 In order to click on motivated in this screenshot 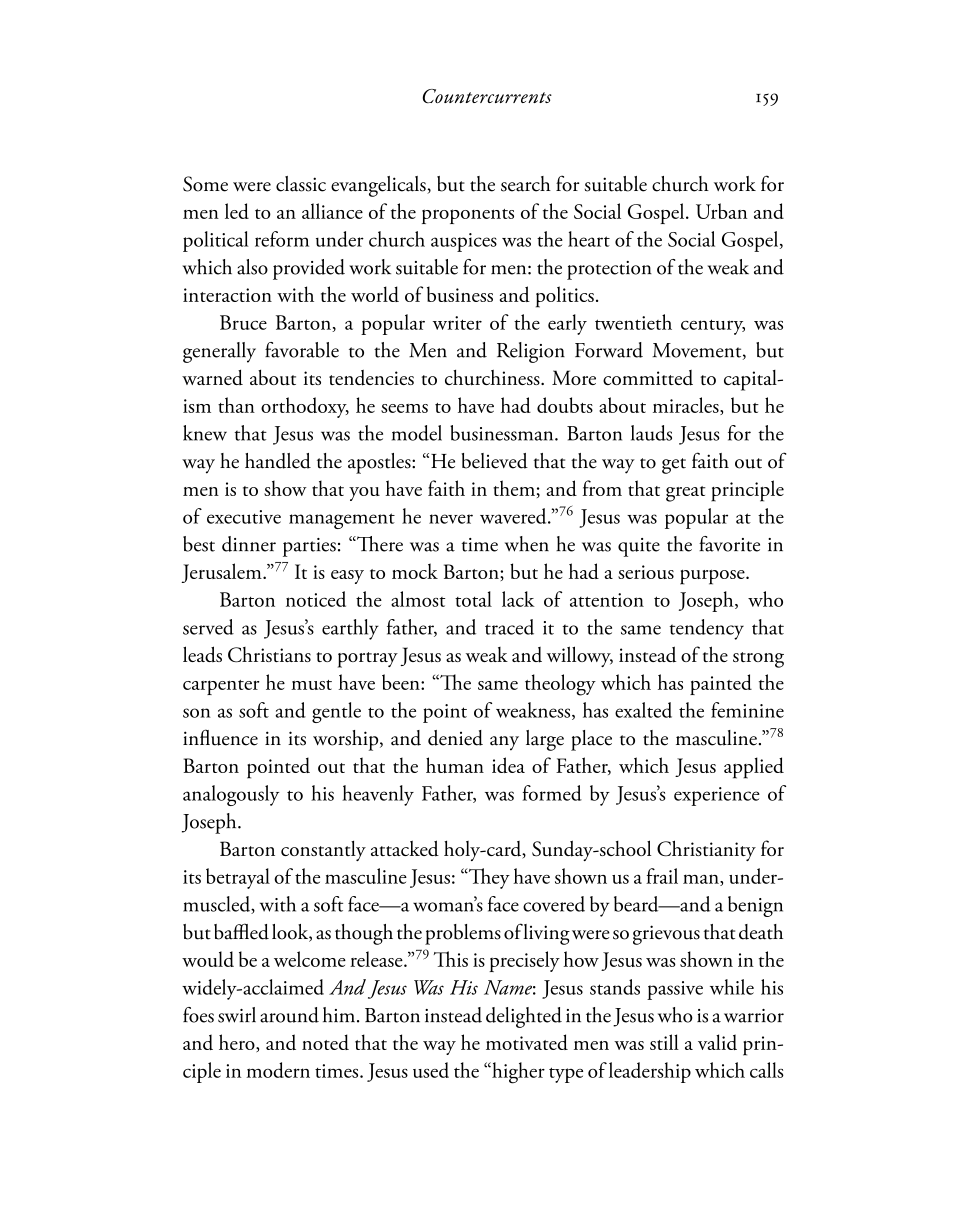, I will do `click(527, 1042)`.
